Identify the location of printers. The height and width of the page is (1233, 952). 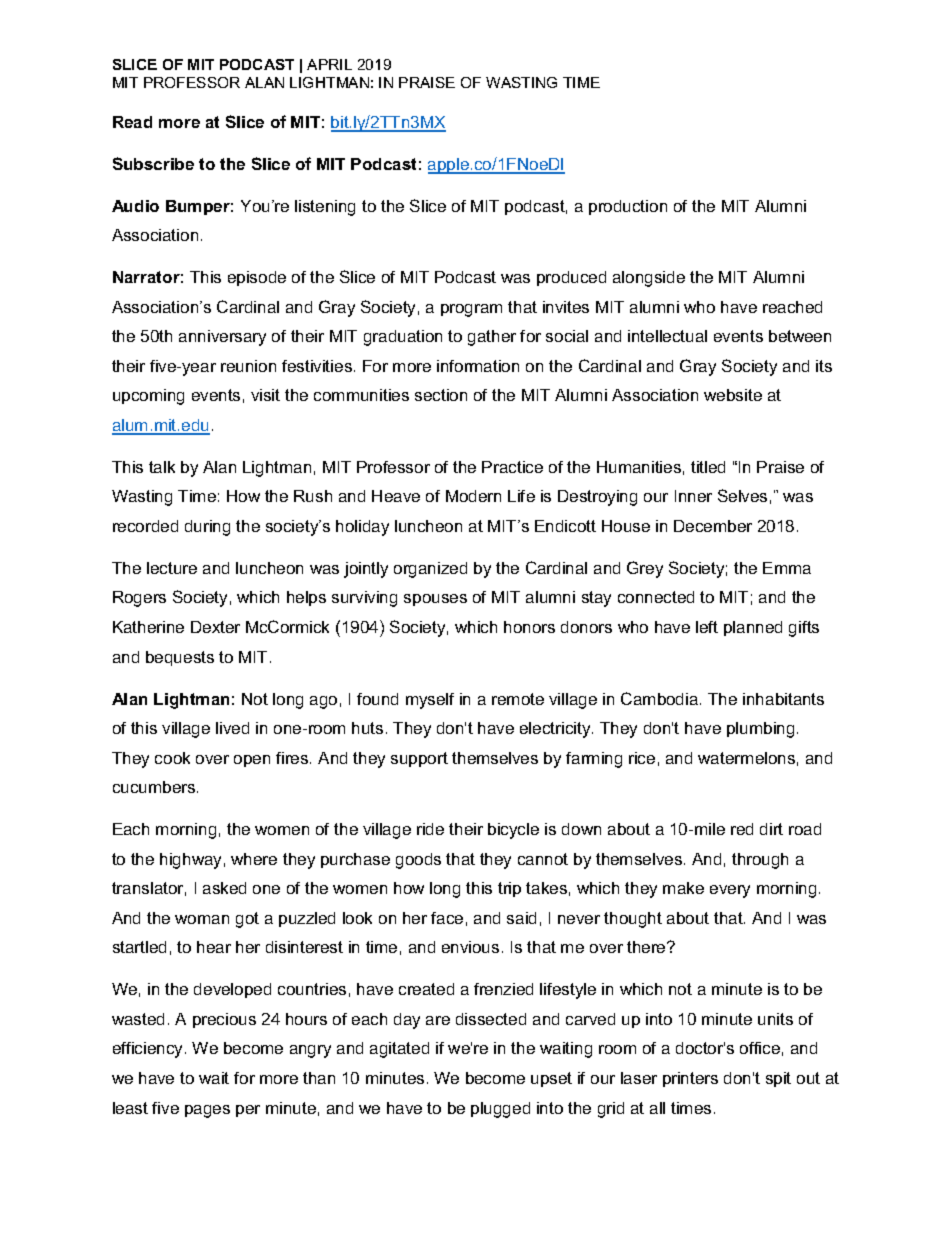
(690, 1079).
